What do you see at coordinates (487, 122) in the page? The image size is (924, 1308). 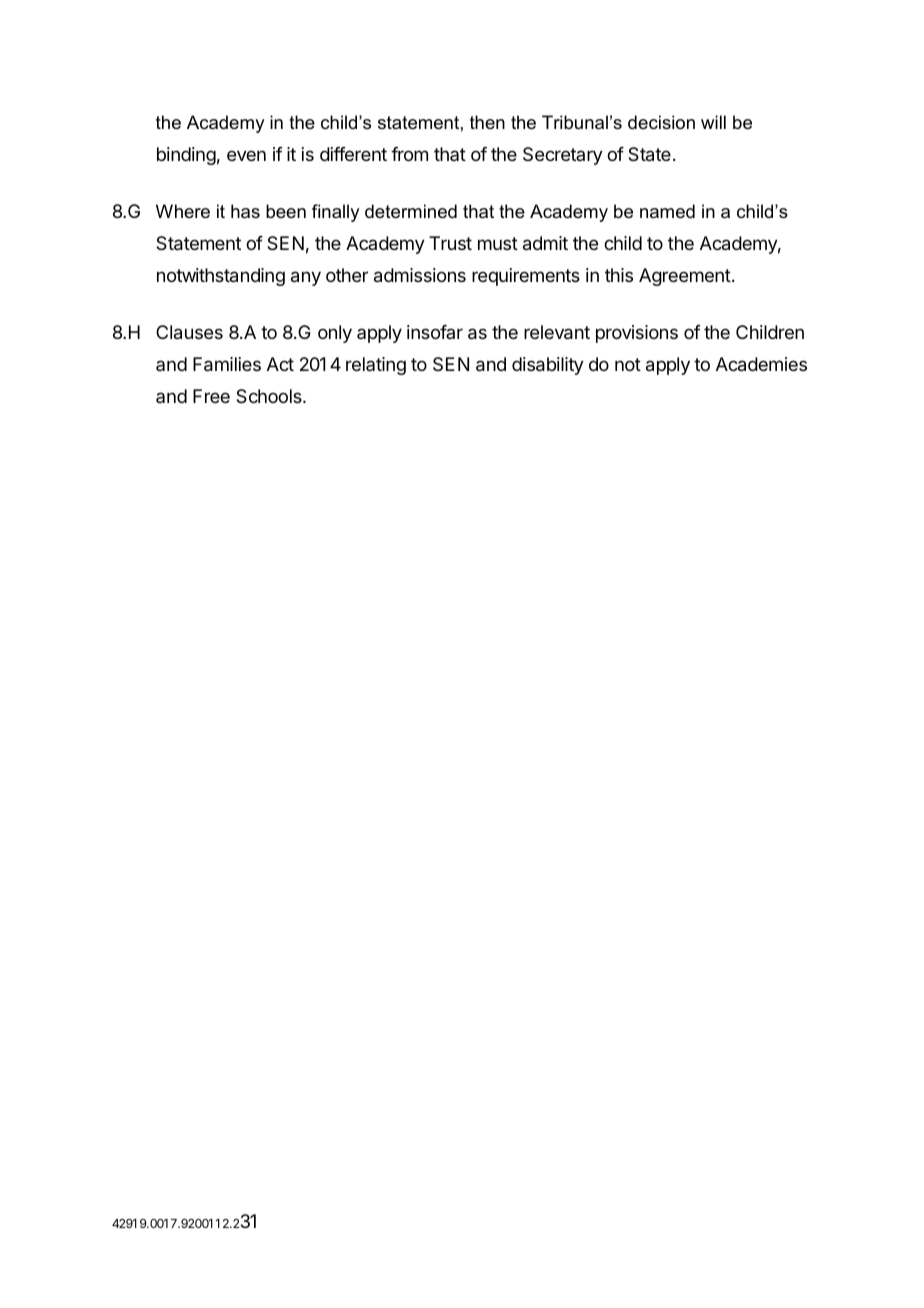 I see `then` at bounding box center [487, 122].
